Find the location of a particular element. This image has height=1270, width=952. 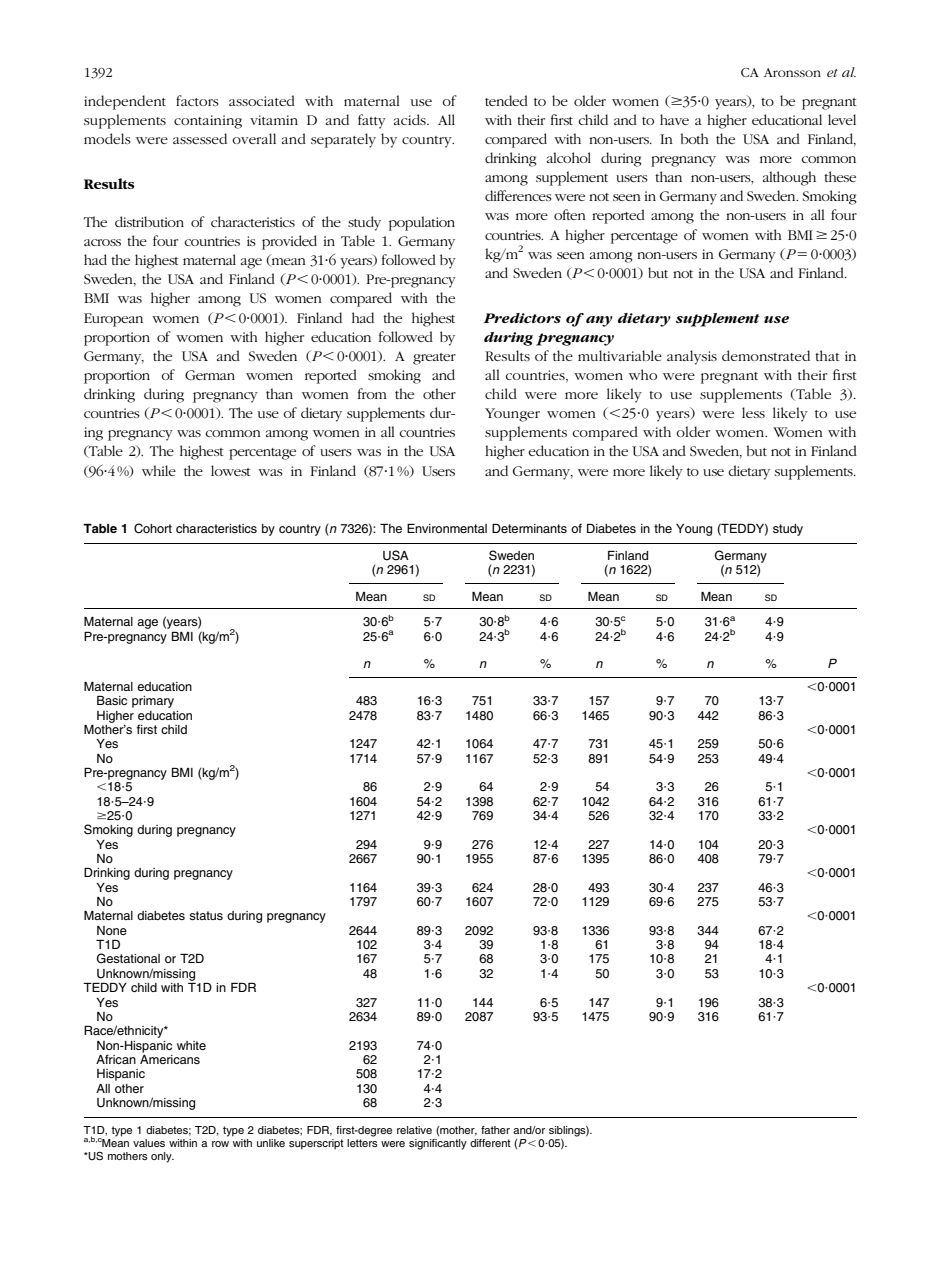

less is located at coordinates (753, 412).
